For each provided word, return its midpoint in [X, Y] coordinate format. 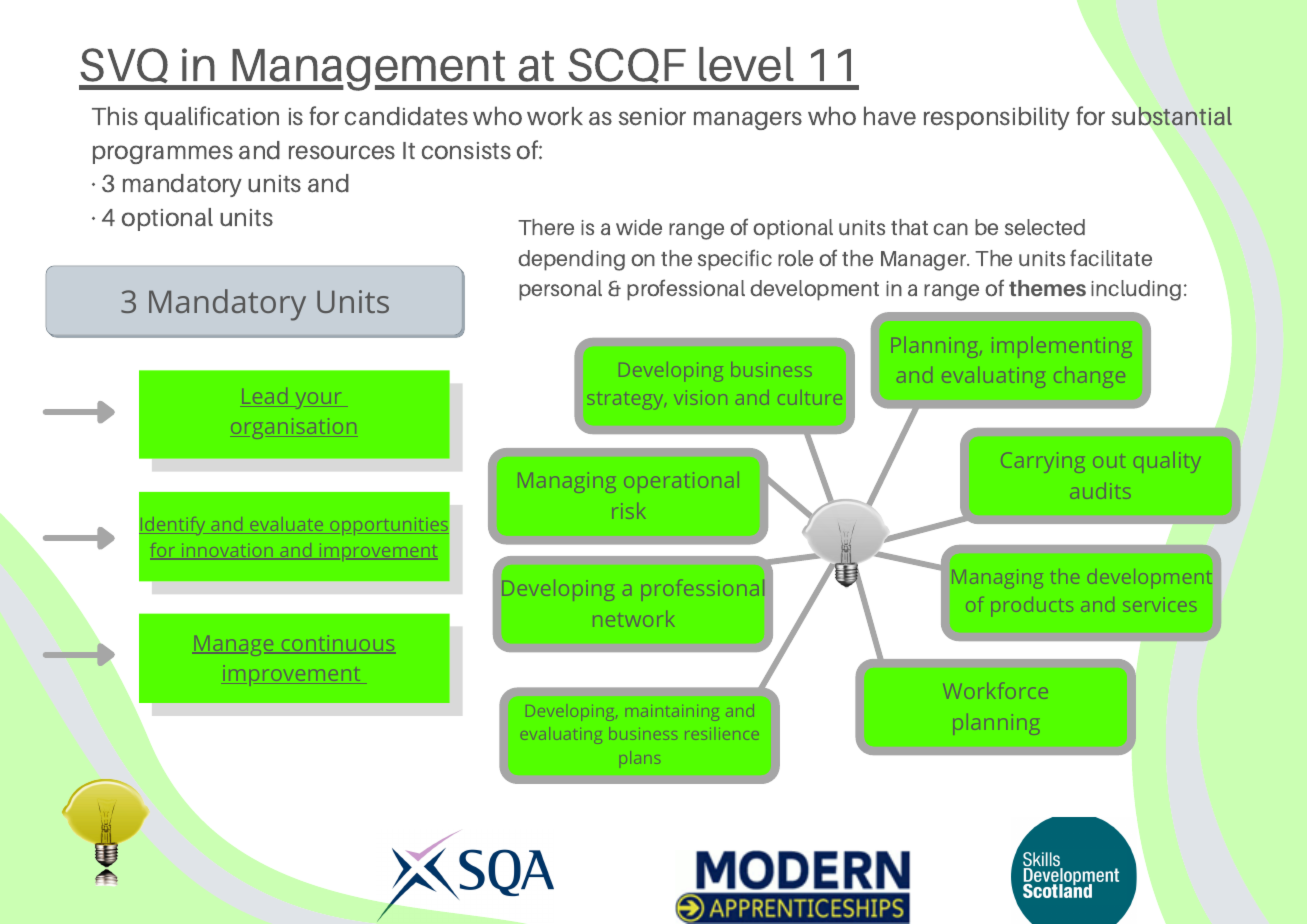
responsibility [997, 118]
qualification [212, 118]
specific [735, 260]
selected [1045, 227]
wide [639, 227]
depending [571, 260]
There [546, 227]
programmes [163, 154]
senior [652, 117]
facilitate [1111, 257]
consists [466, 151]
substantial [1172, 116]
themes [1047, 288]
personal [560, 290]
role [795, 258]
